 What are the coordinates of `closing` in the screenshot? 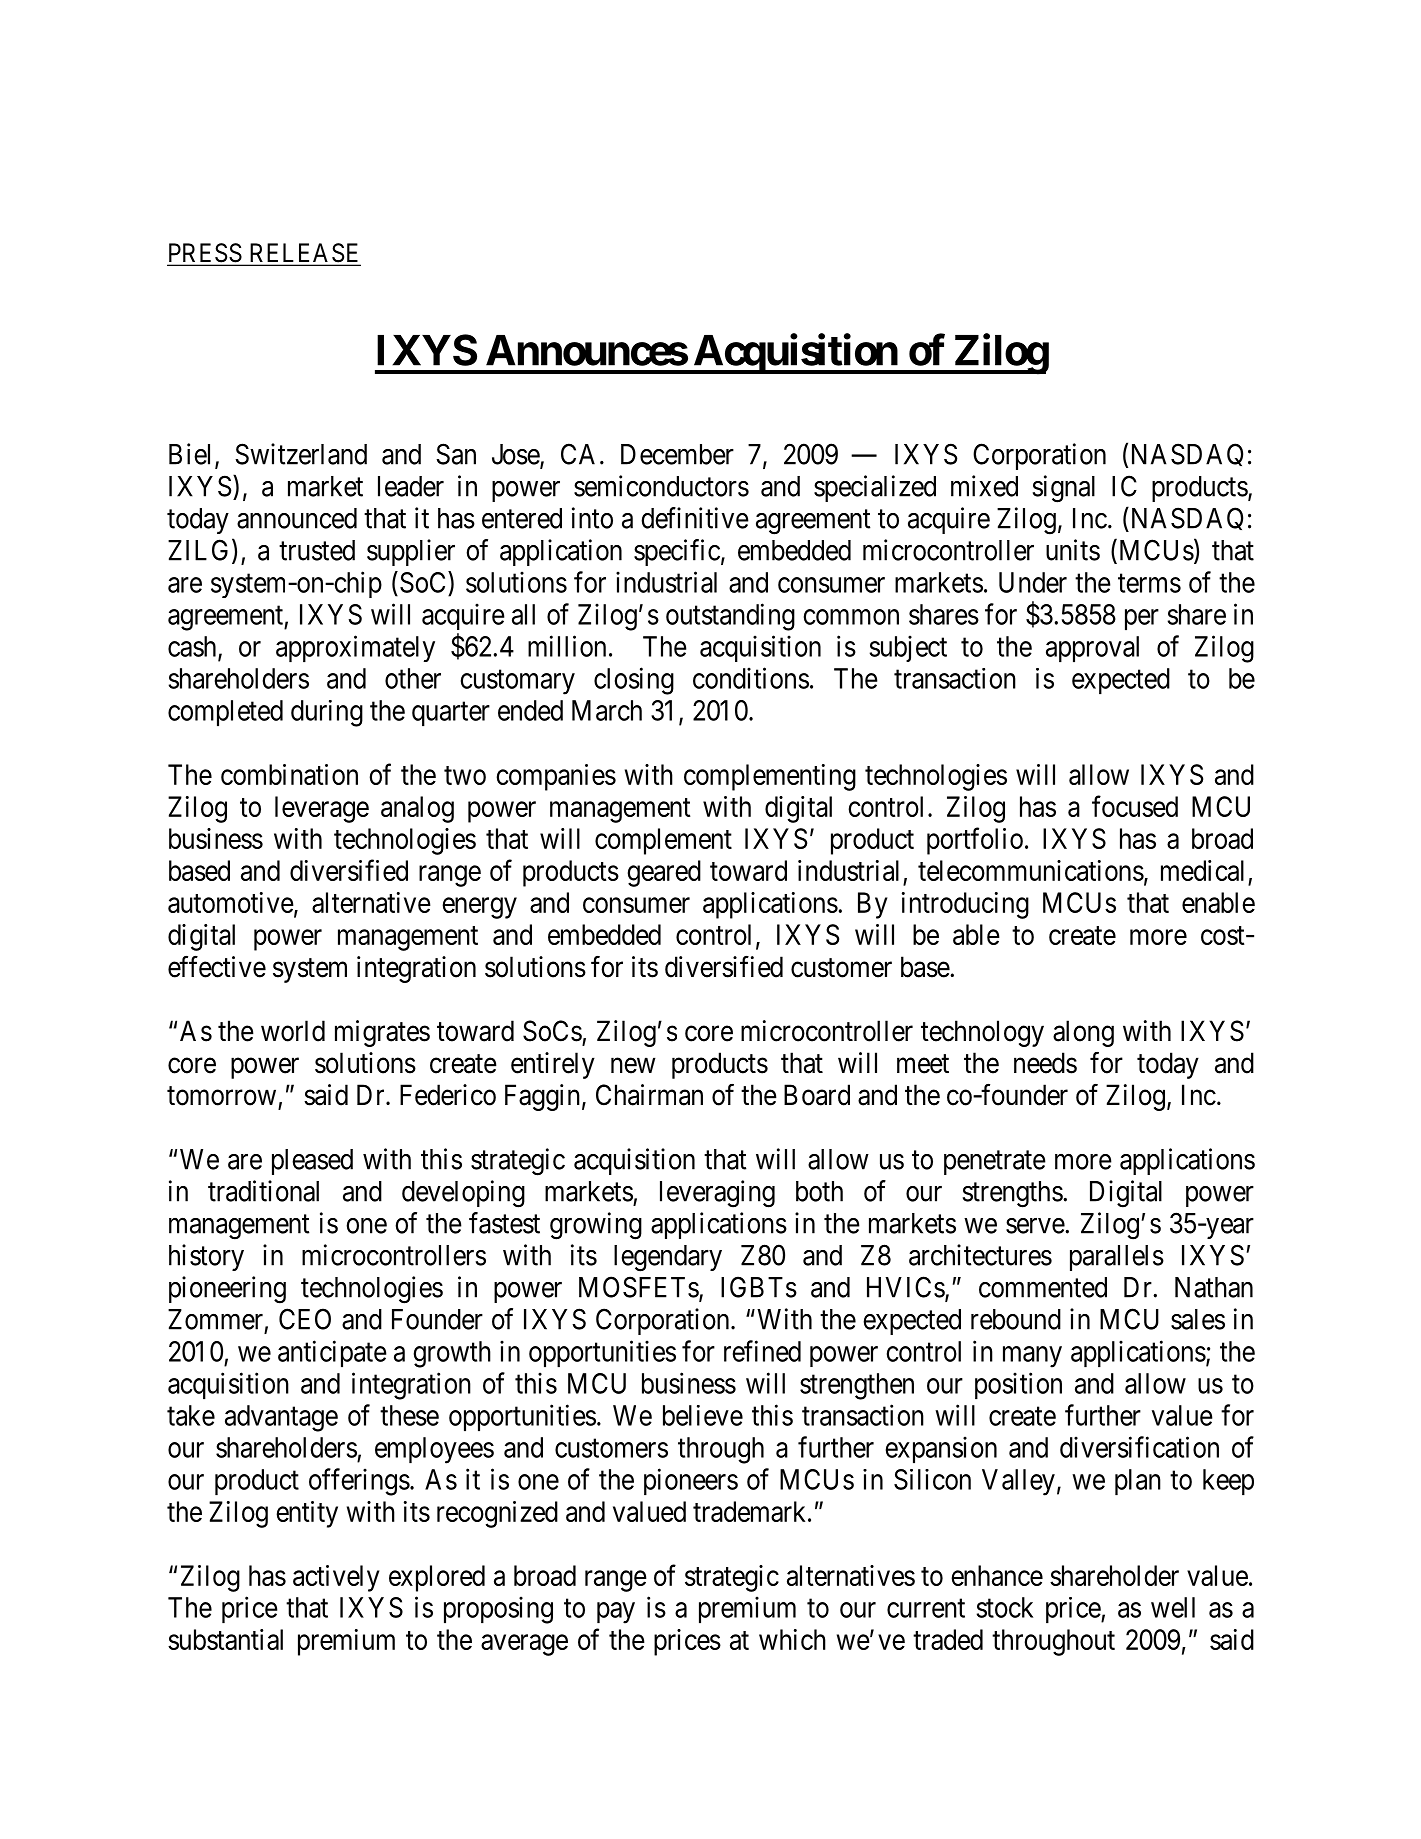 It's located at (634, 681).
